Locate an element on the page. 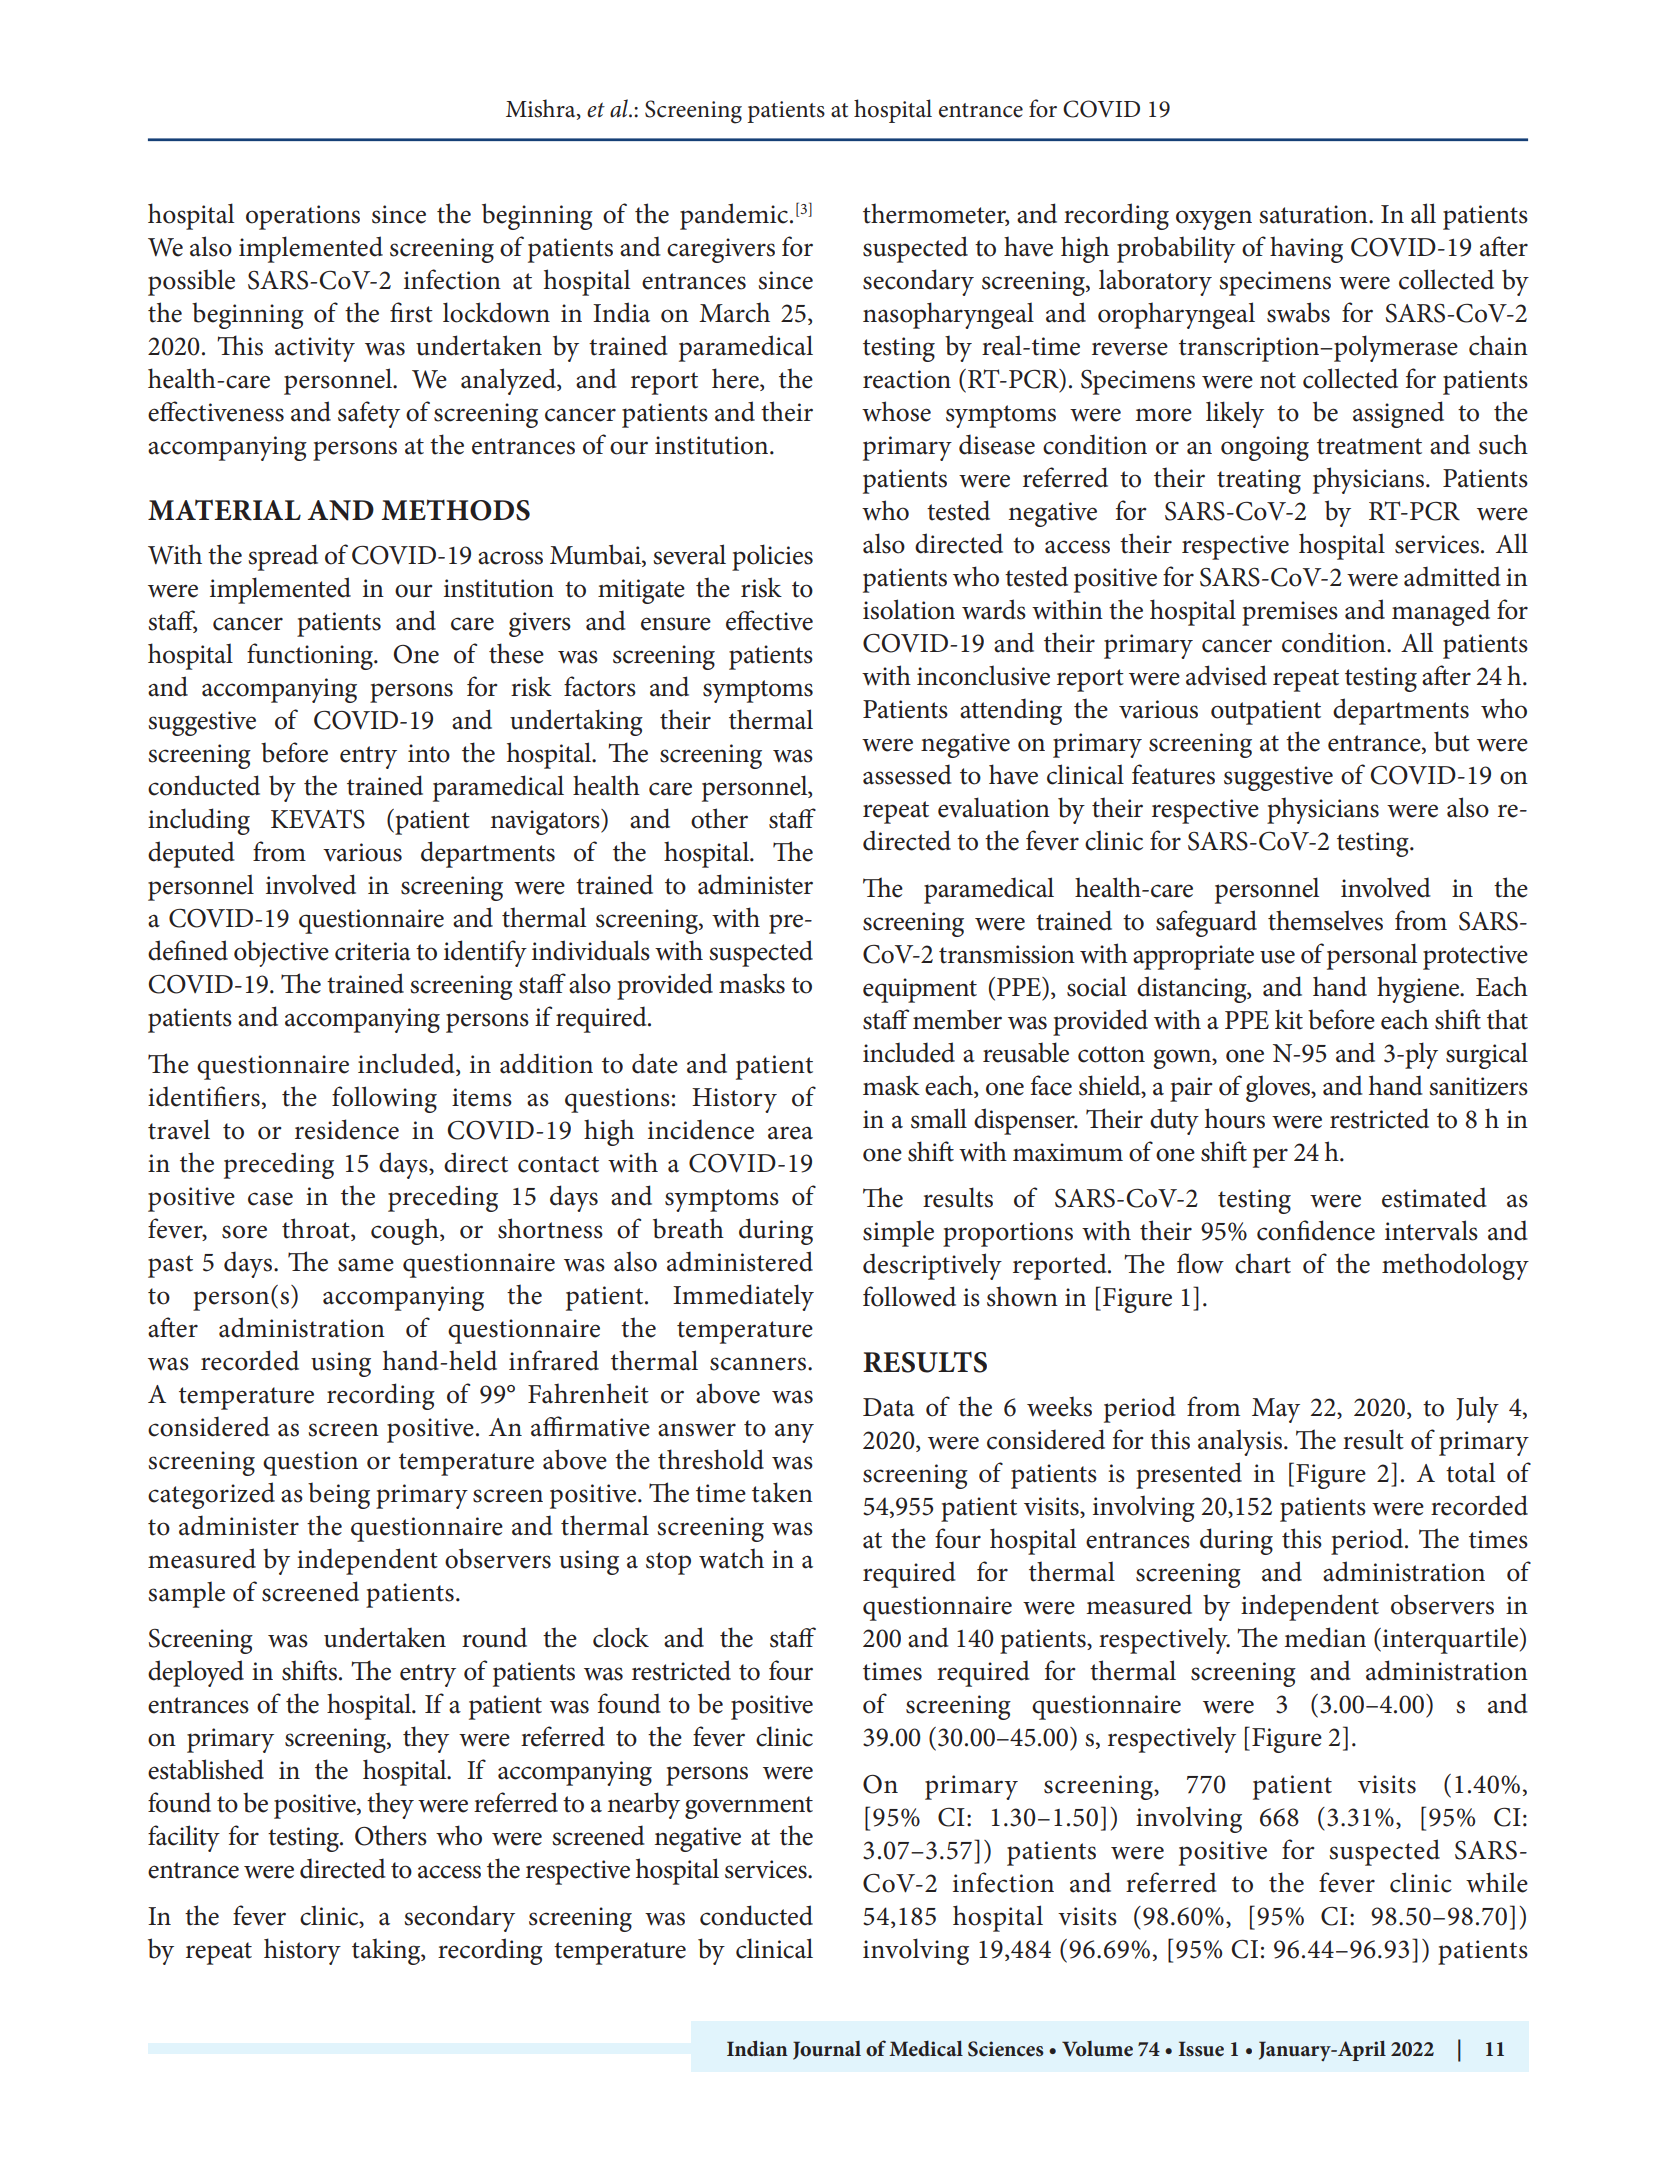 Image resolution: width=1676 pixels, height=2169 pixels. kit is located at coordinates (1289, 1019).
